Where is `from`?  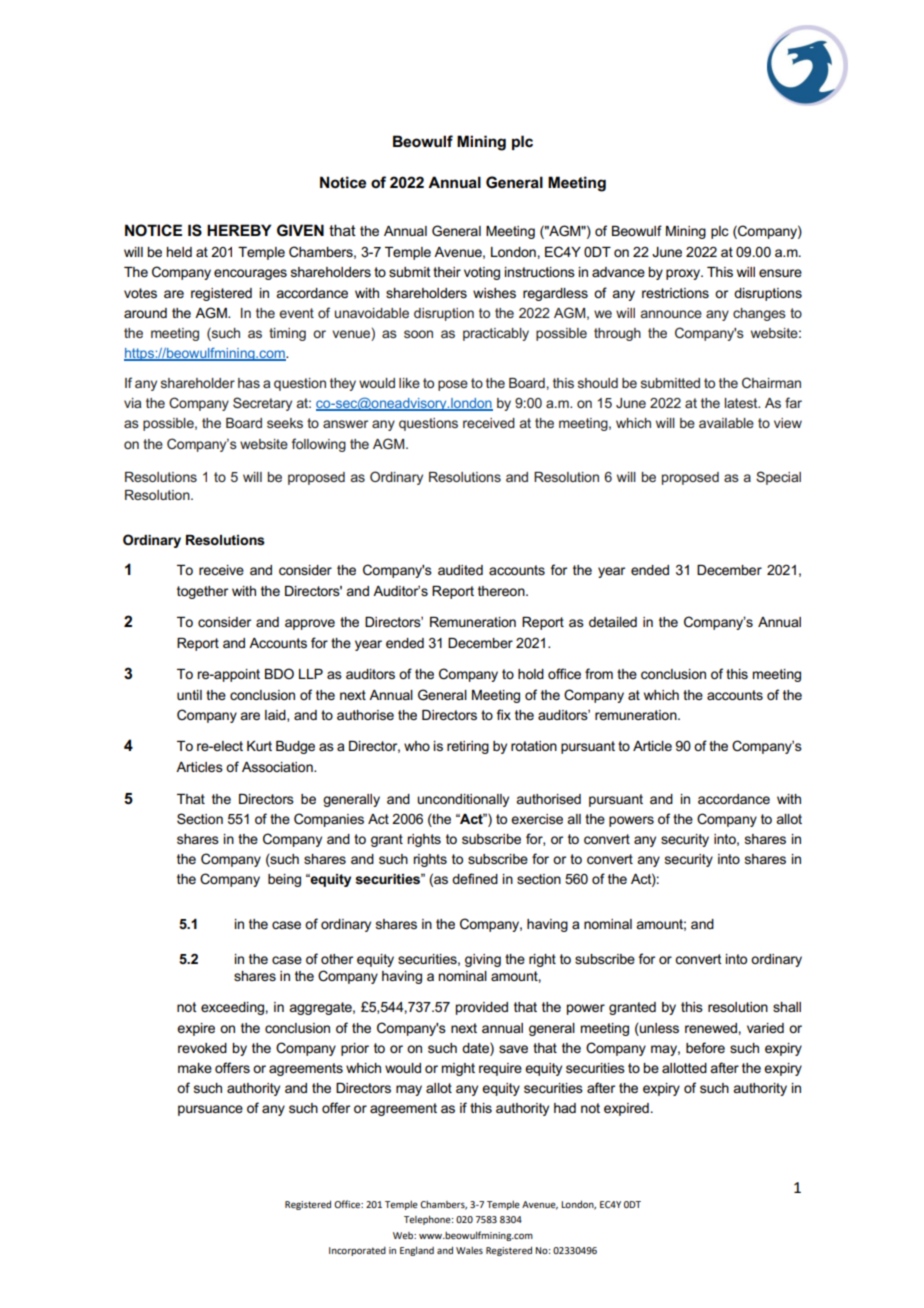 from is located at coordinates (599, 673).
